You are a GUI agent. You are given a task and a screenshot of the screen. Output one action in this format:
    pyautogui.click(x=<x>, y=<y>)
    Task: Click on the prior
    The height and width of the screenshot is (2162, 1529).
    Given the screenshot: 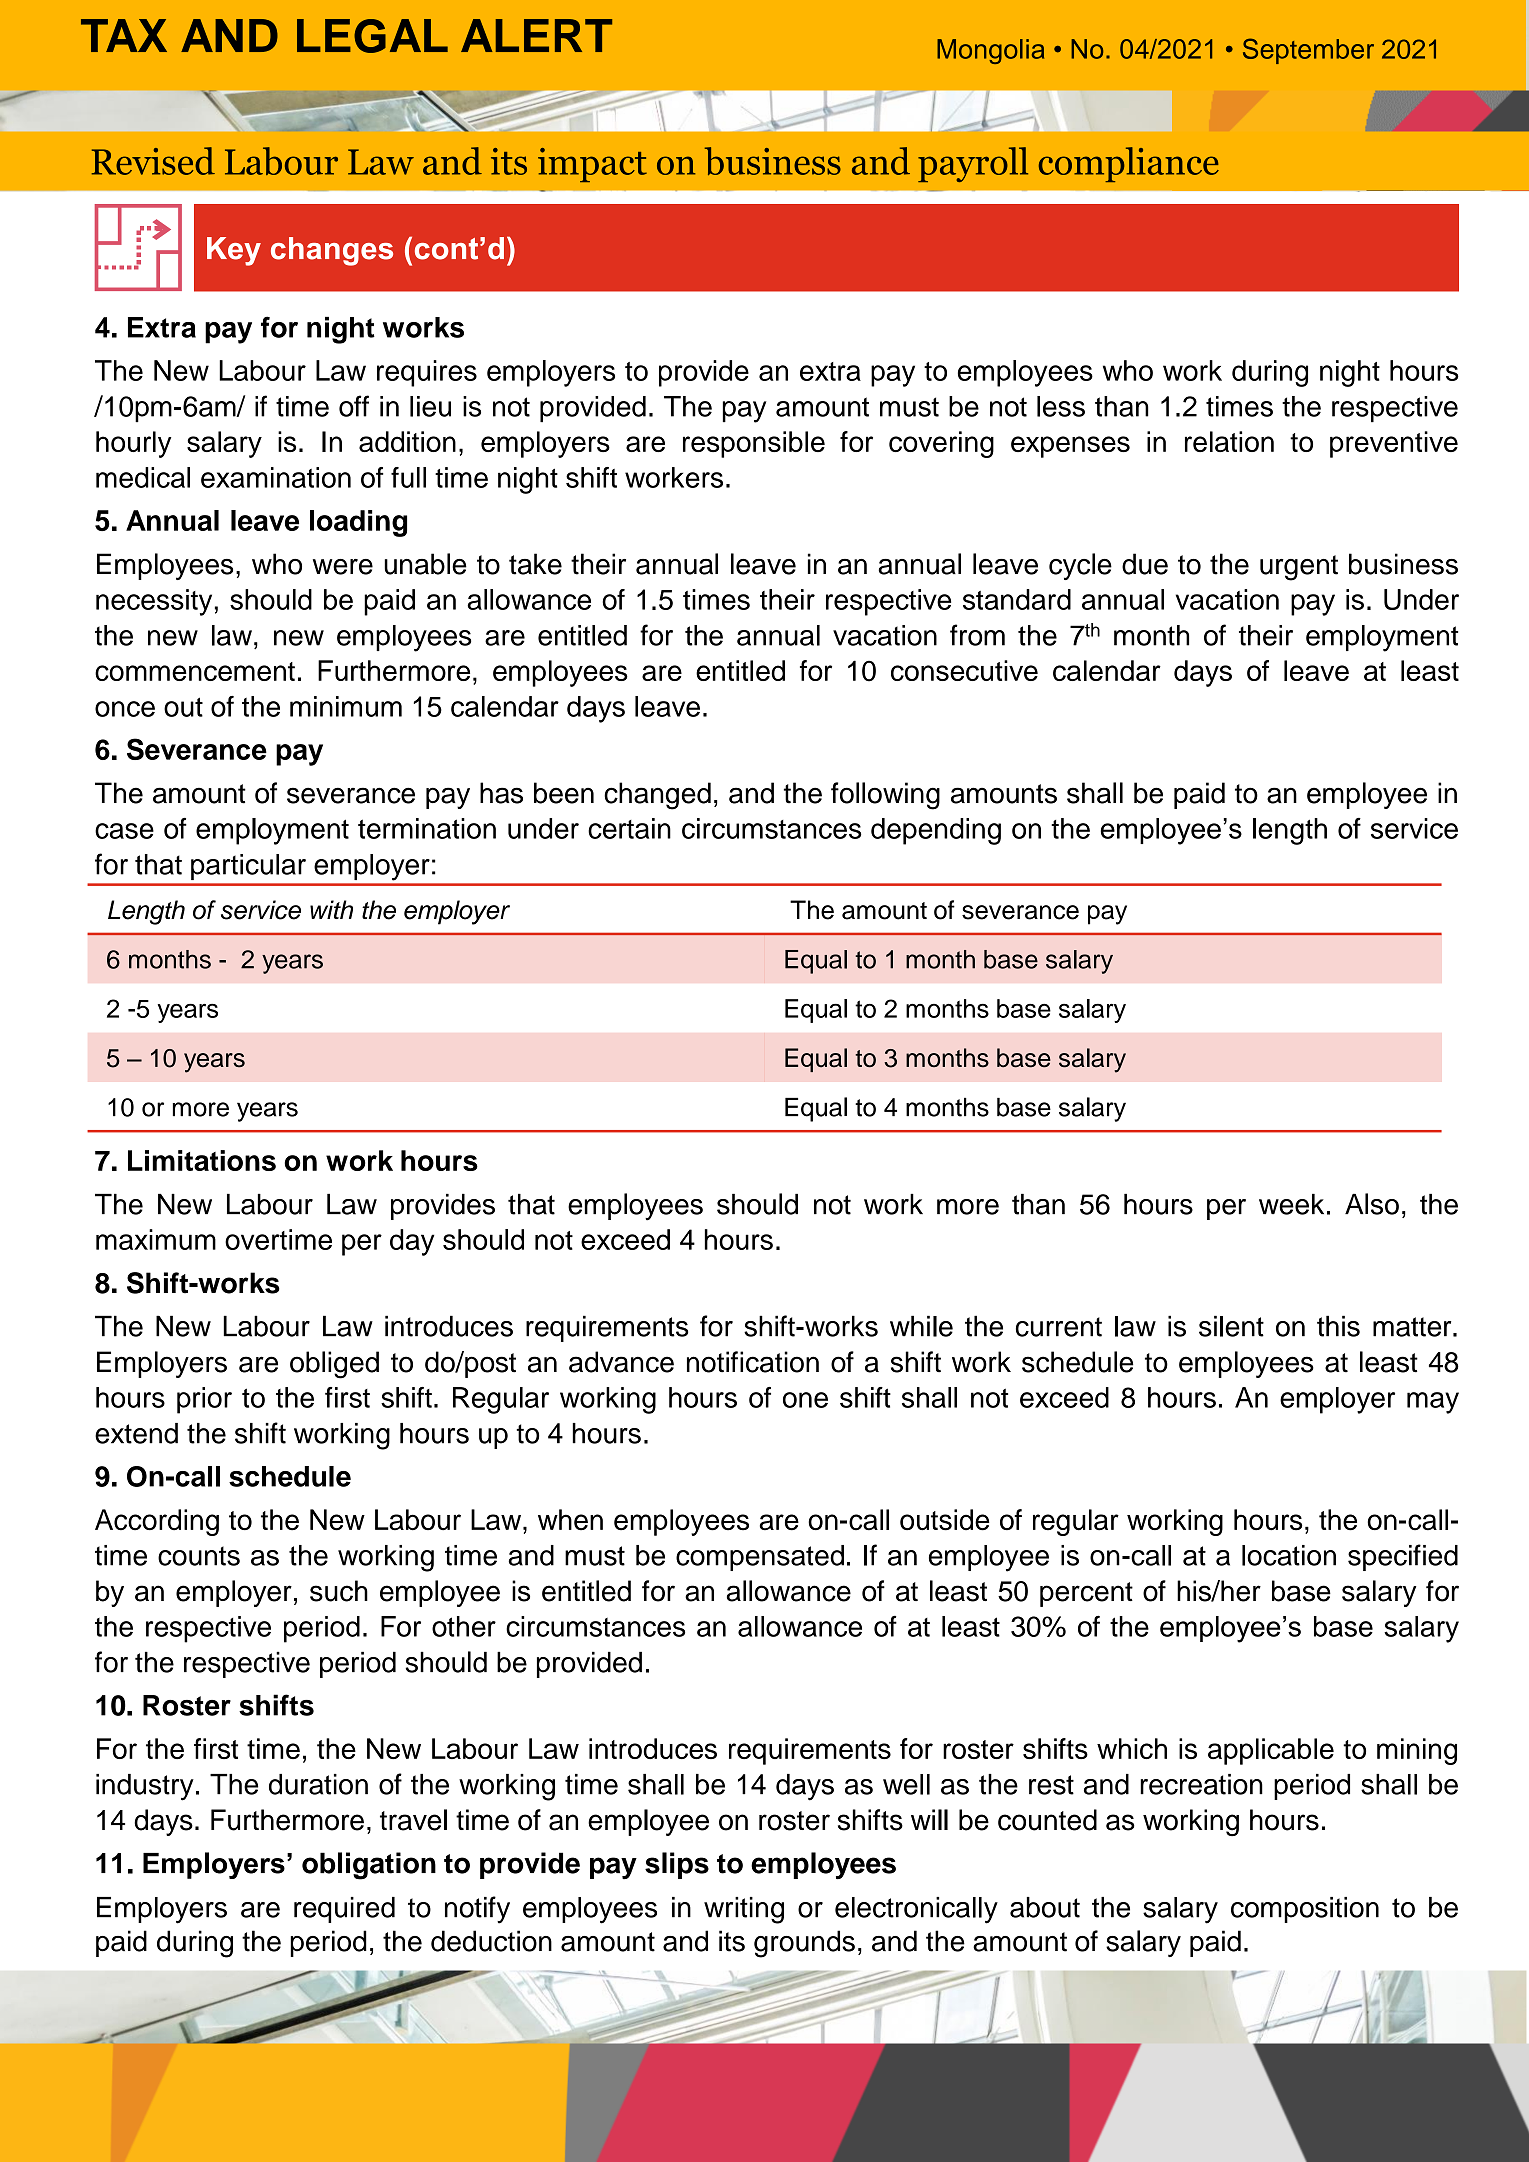 What is the action you would take?
    pyautogui.click(x=204, y=1400)
